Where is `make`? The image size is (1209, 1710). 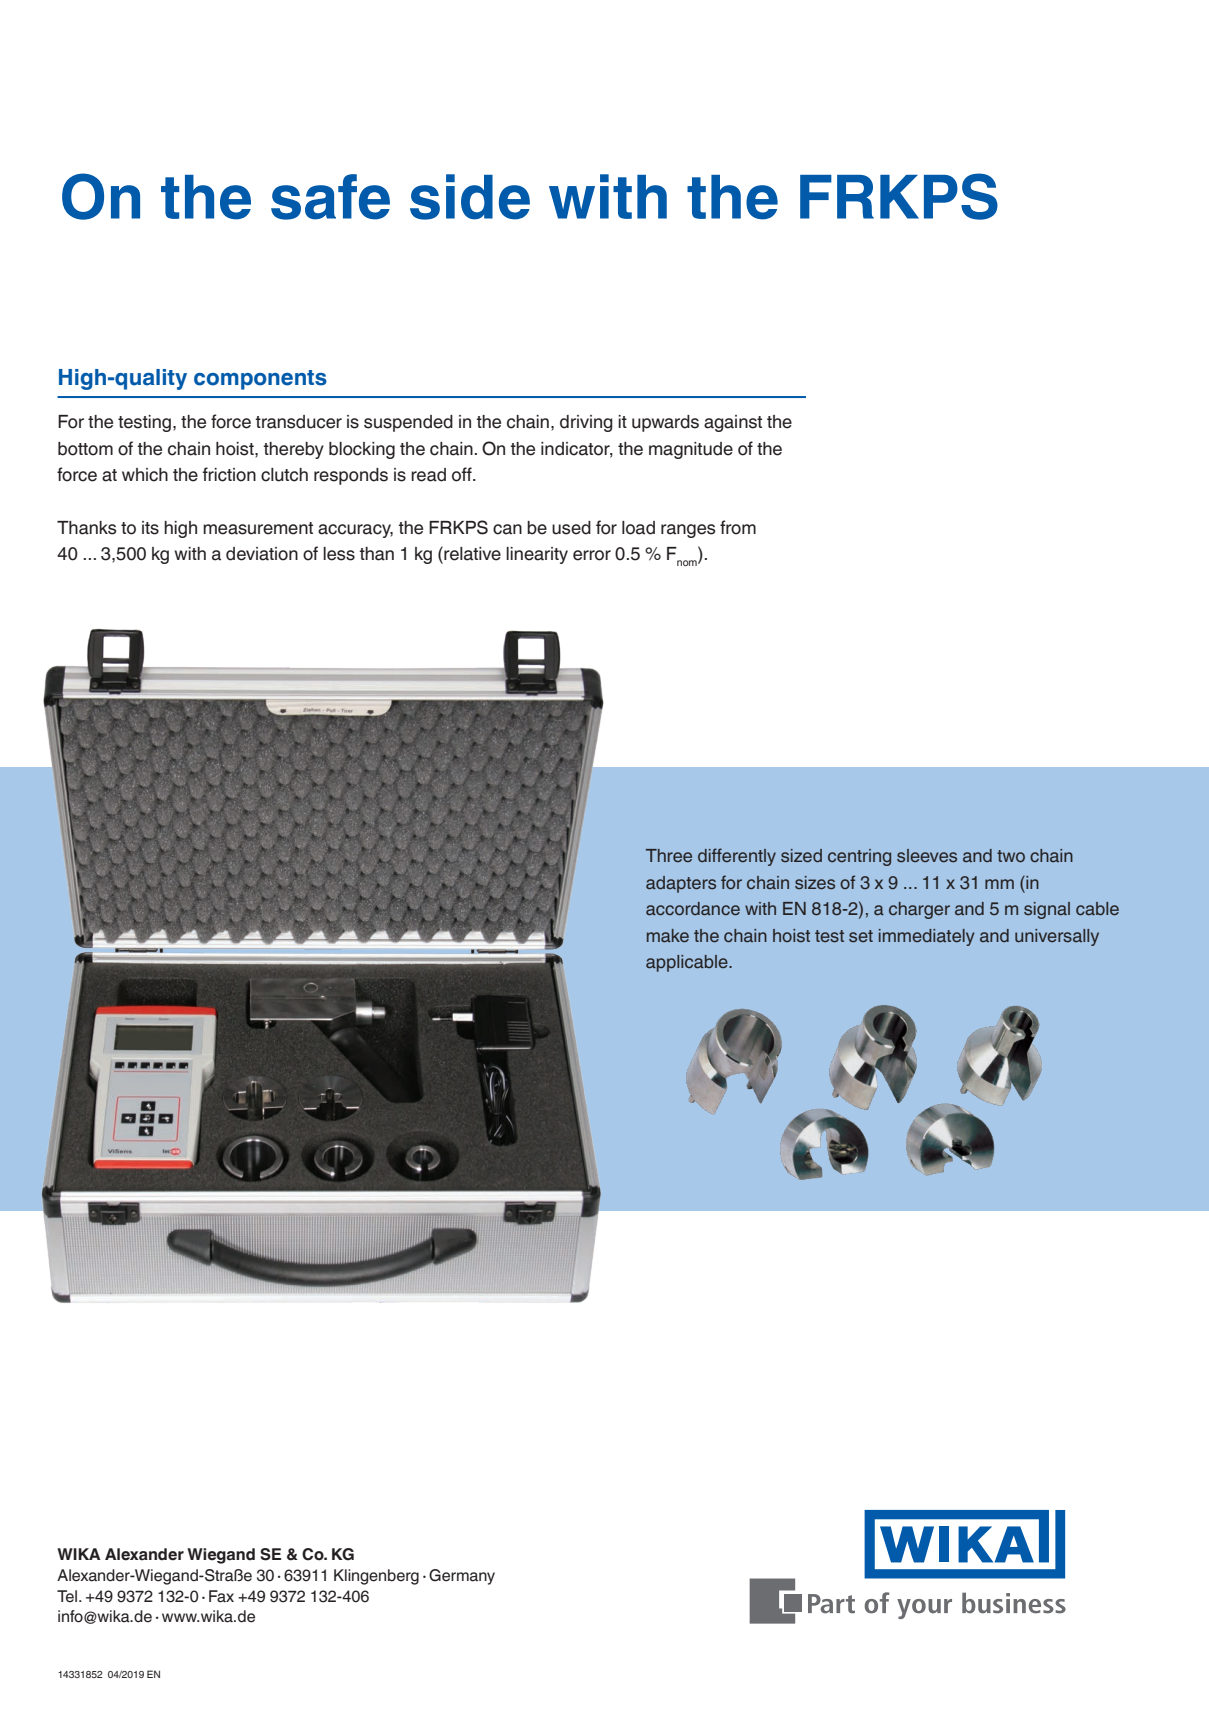
make is located at coordinates (668, 935).
